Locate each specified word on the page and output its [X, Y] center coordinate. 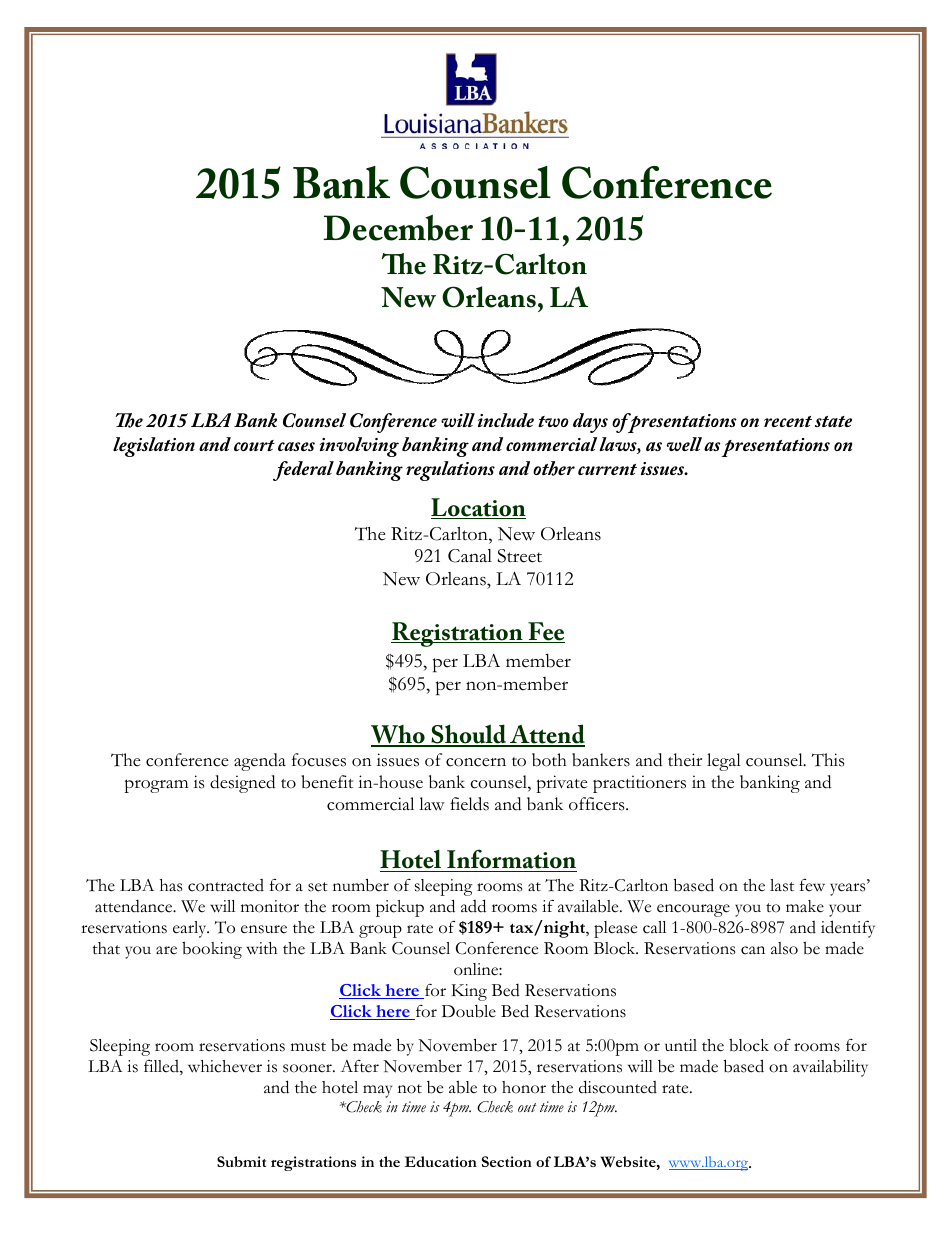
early [191, 929]
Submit [241, 1161]
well [684, 444]
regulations [450, 471]
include [506, 420]
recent [788, 421]
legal [724, 762]
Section [507, 1161]
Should [469, 735]
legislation [154, 447]
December [398, 228]
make [805, 906]
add [473, 906]
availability [830, 1068]
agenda [260, 762]
